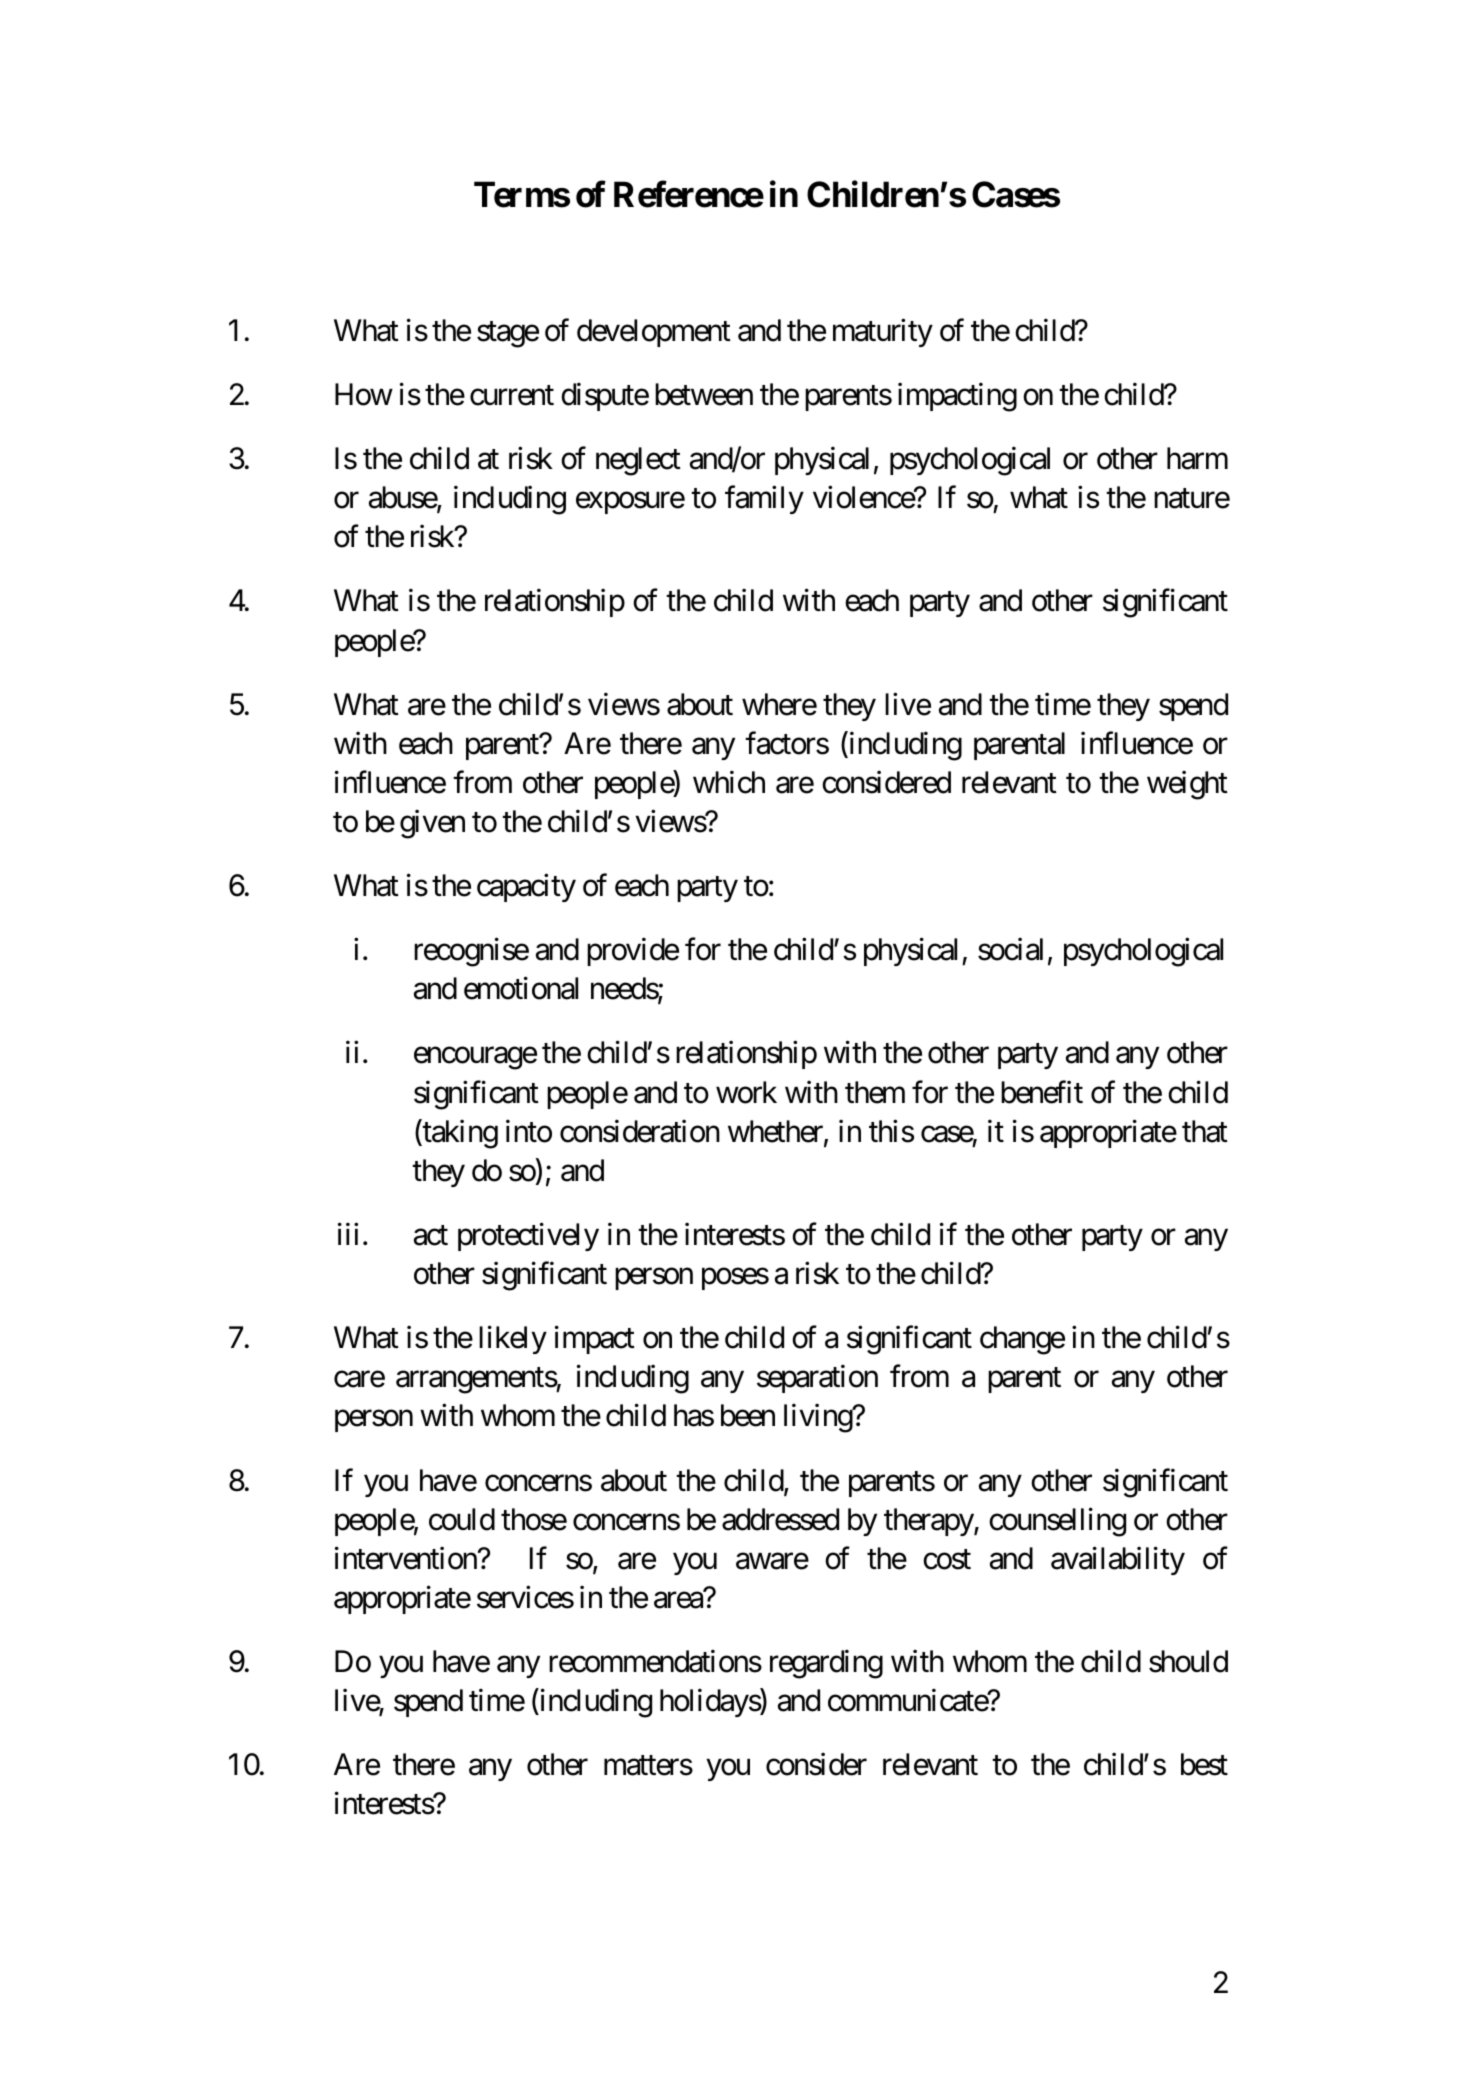 The width and height of the image is (1472, 2081). I want to click on harm, so click(1197, 458).
